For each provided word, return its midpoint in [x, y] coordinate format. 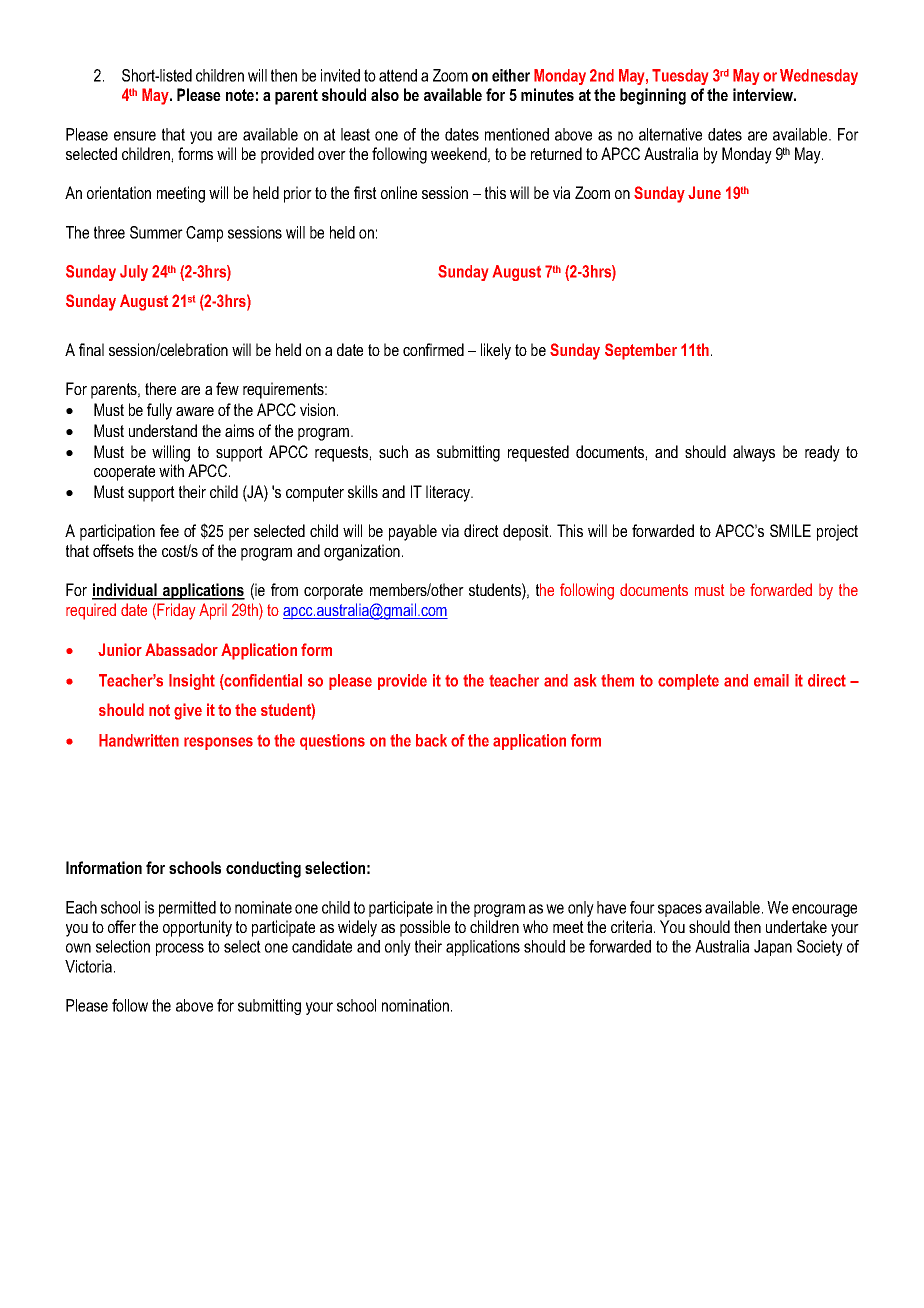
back [431, 740]
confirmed [433, 349]
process [180, 949]
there [160, 388]
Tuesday [680, 77]
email [771, 680]
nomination [415, 1005]
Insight [192, 682]
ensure [135, 136]
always [754, 453]
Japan [773, 948]
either [511, 75]
